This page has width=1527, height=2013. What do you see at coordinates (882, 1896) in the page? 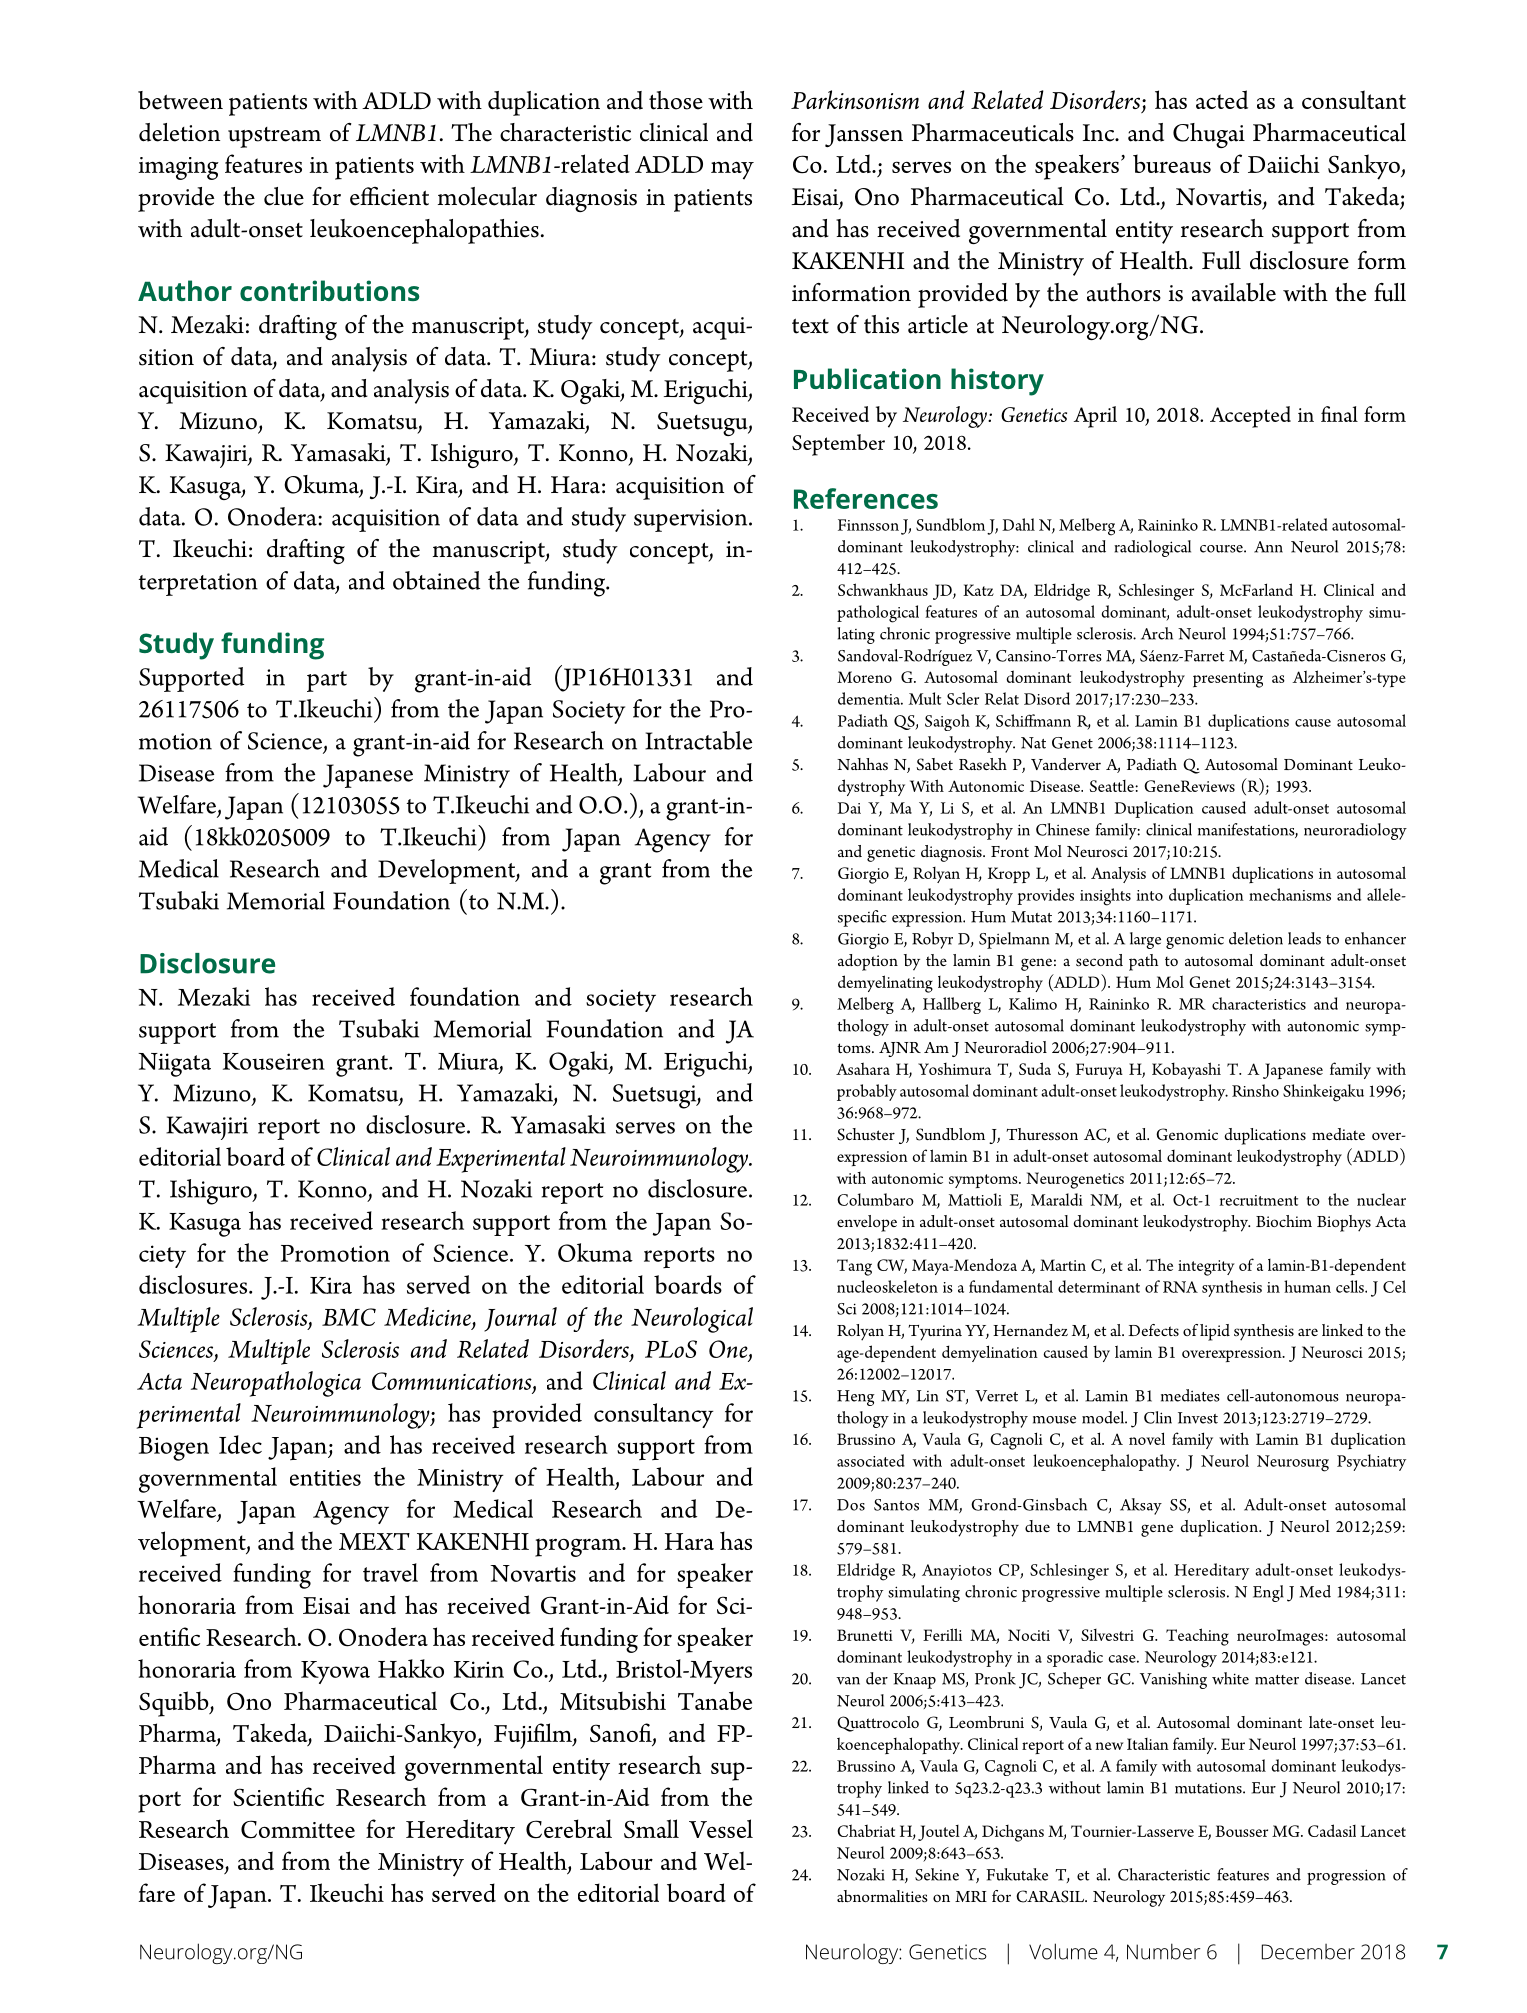
I see `abnormalities` at bounding box center [882, 1896].
